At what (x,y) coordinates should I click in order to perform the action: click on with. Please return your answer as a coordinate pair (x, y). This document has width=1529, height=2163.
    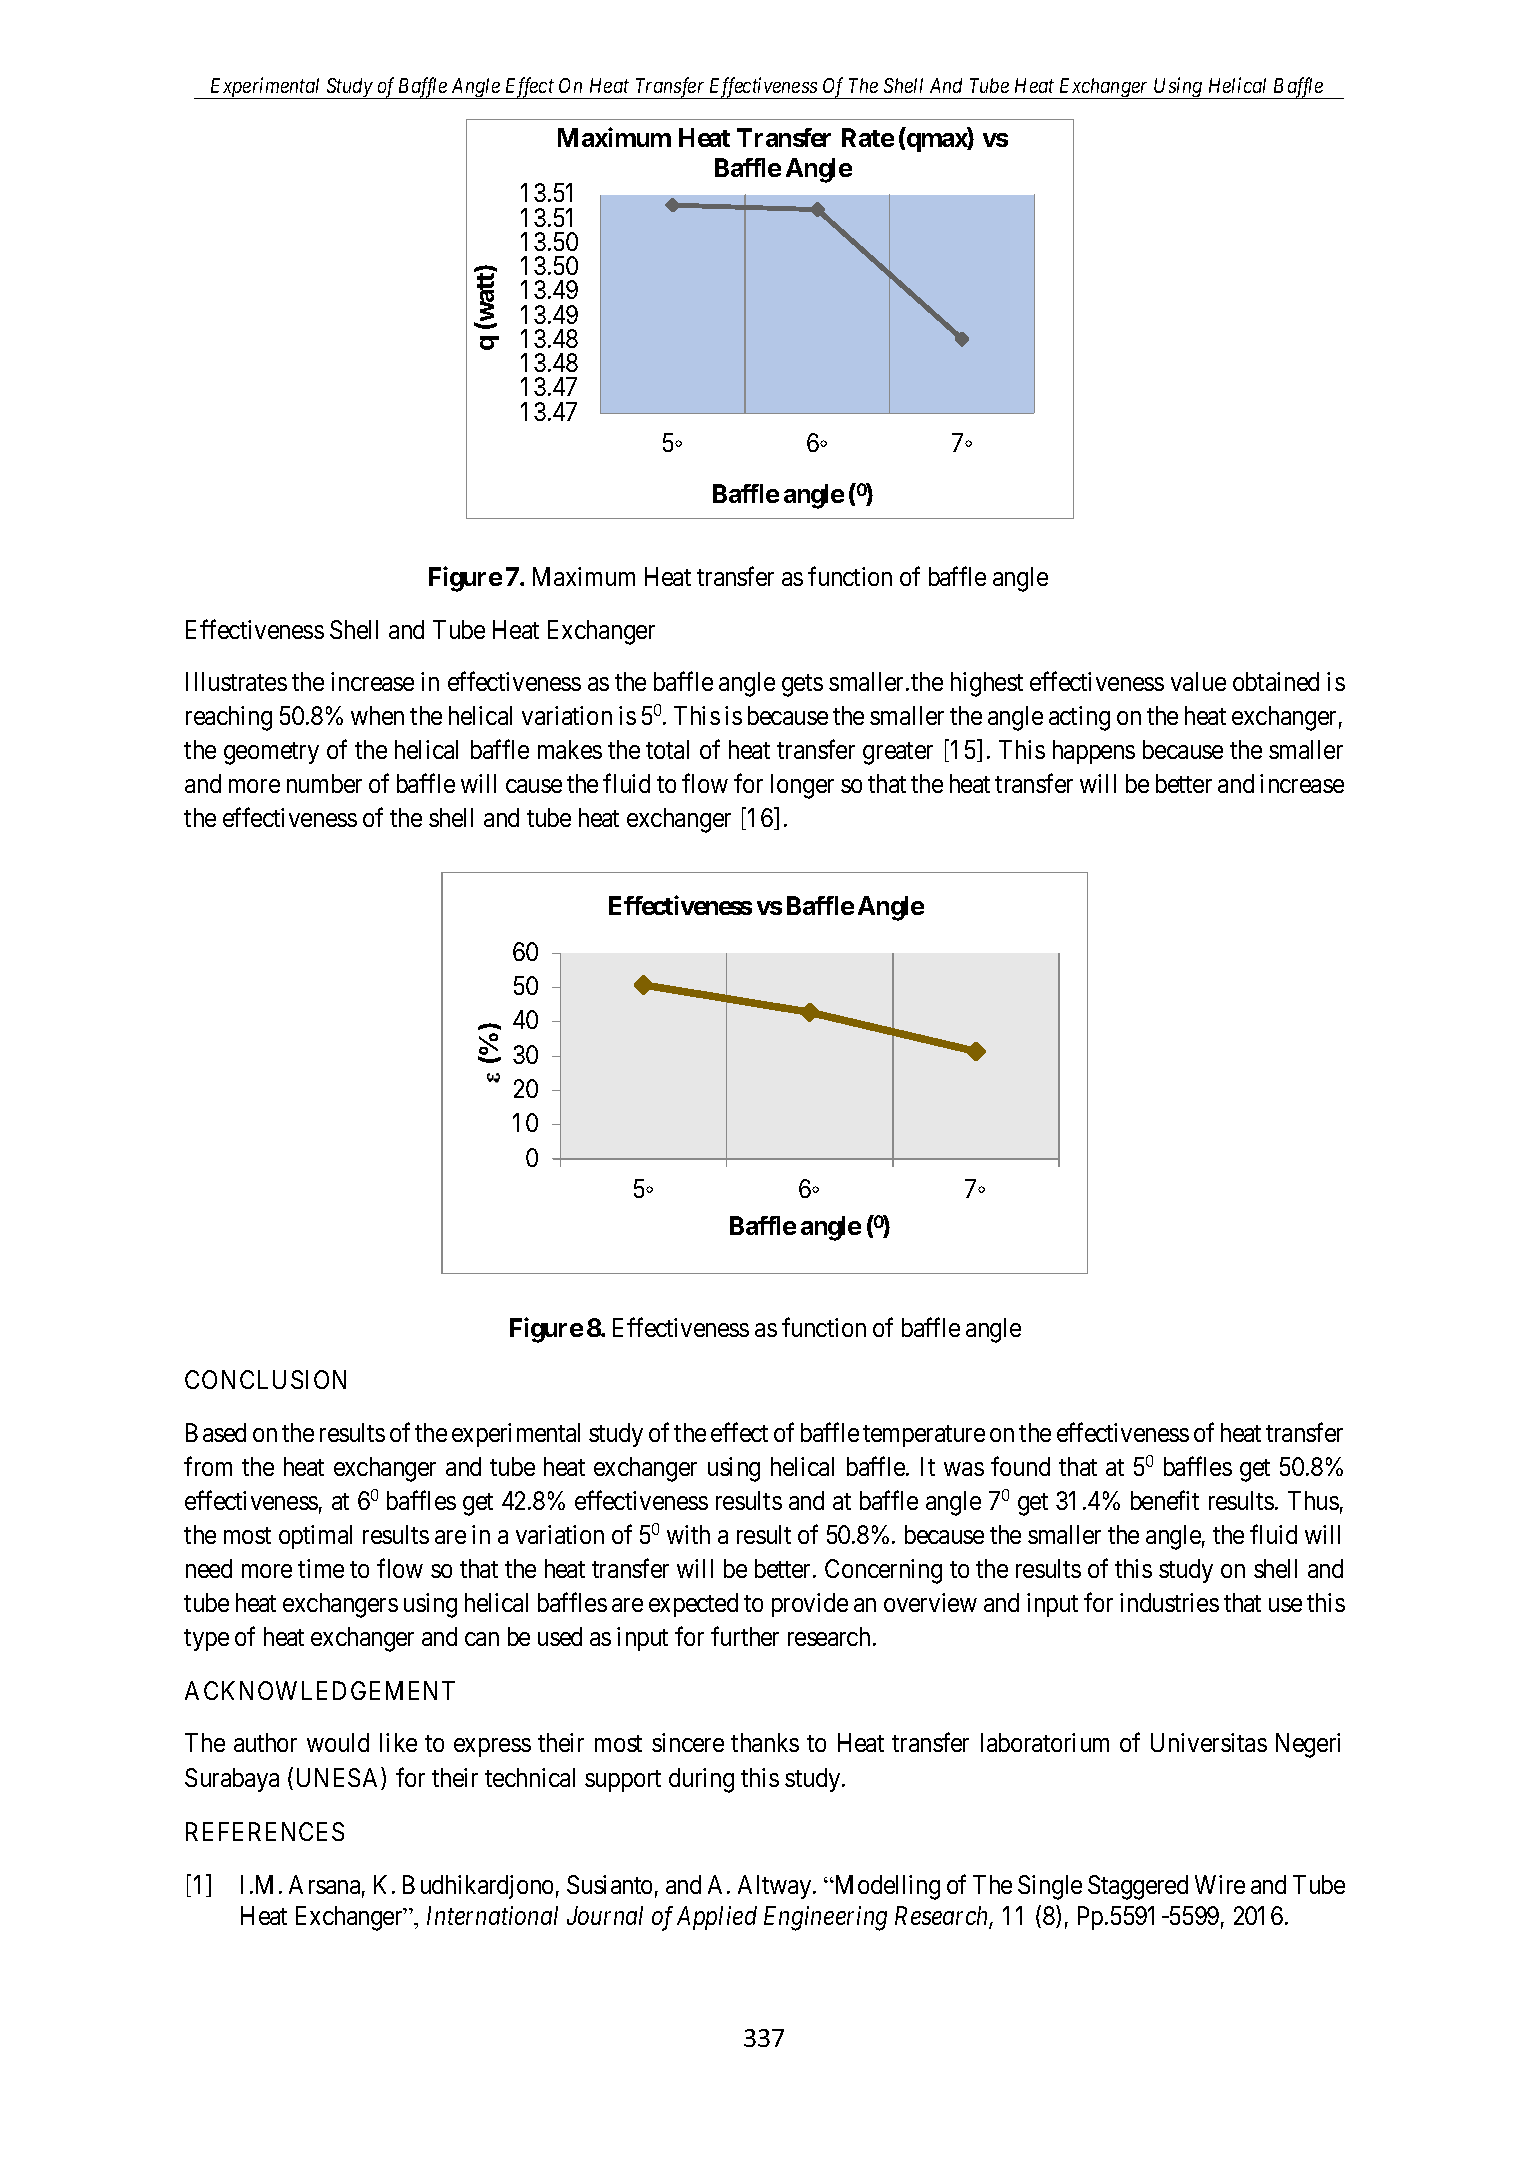
    Looking at the image, I should click on (688, 1534).
